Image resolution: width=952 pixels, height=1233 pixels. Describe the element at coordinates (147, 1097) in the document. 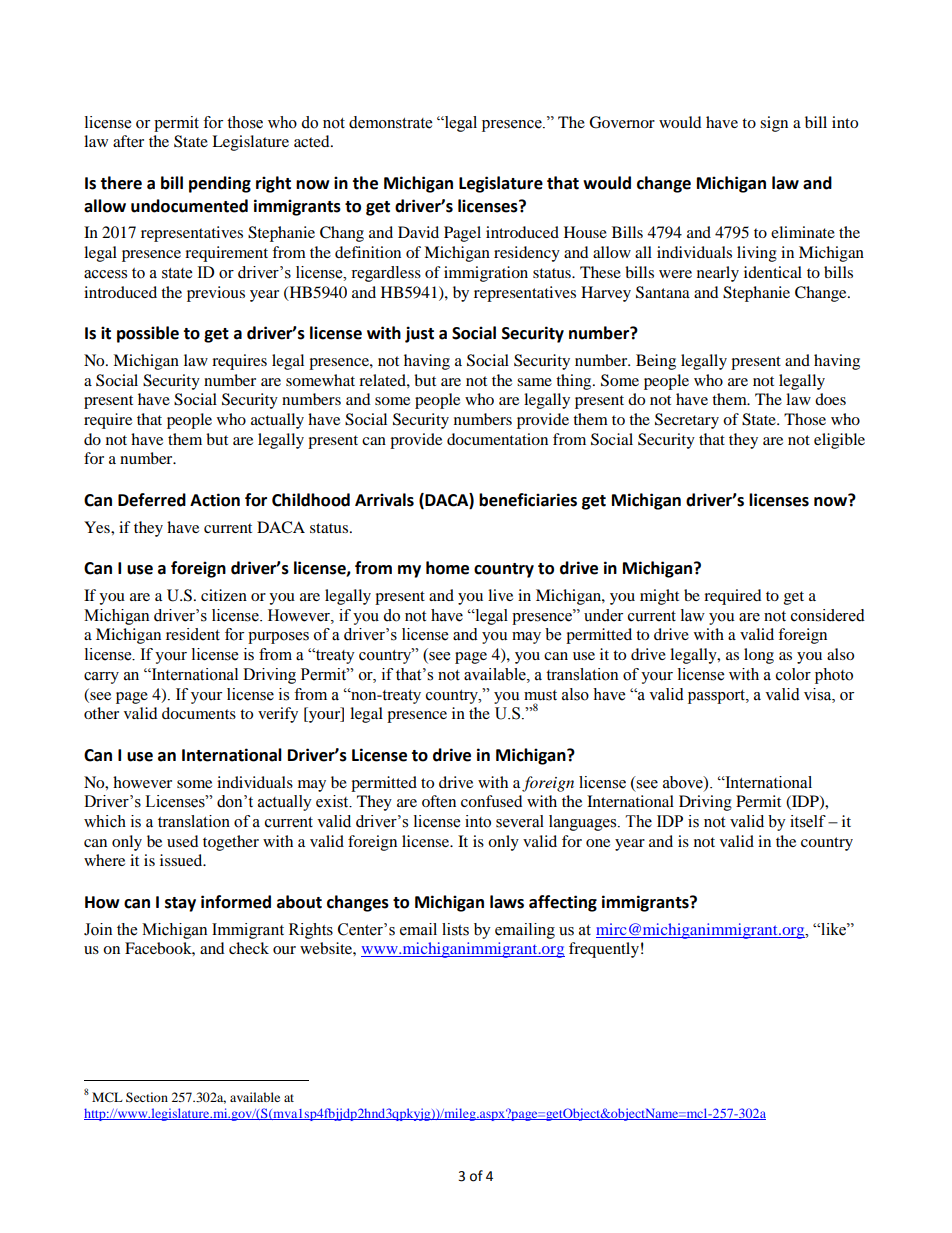

I see `Section` at that location.
